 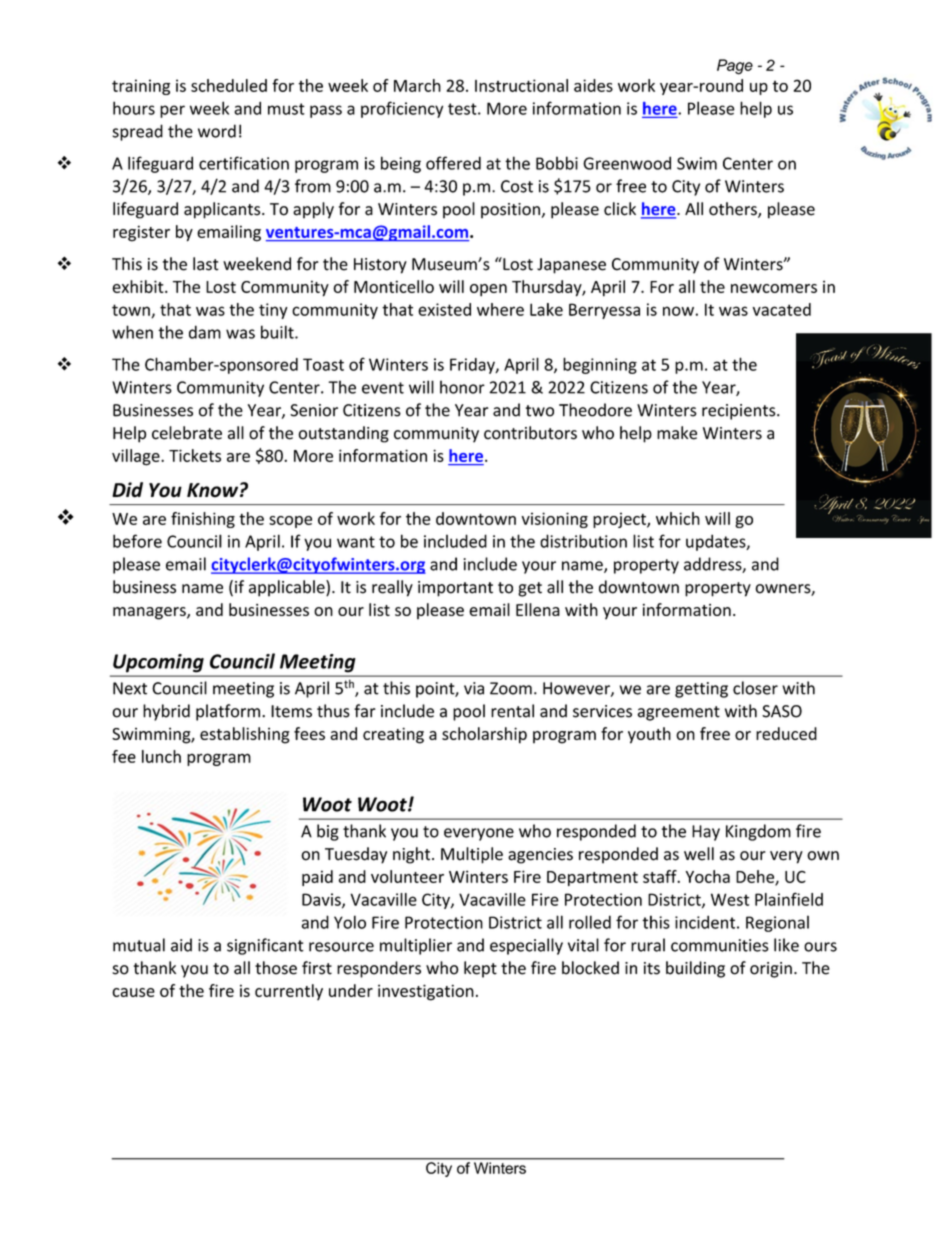 What do you see at coordinates (245, 735) in the screenshot?
I see `establishing` at bounding box center [245, 735].
